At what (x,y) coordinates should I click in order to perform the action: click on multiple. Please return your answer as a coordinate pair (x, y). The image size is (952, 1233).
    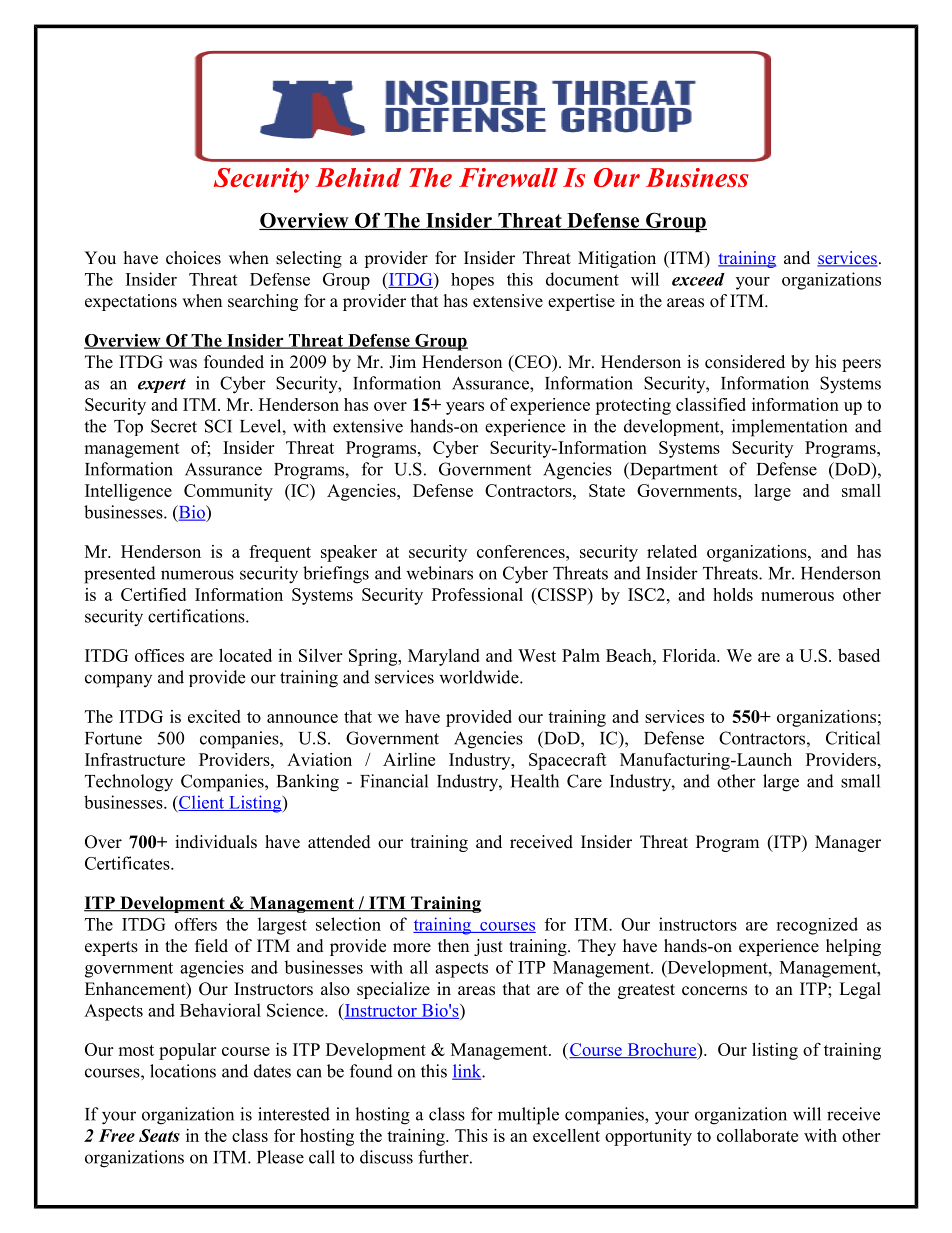
    Looking at the image, I should click on (528, 1116).
